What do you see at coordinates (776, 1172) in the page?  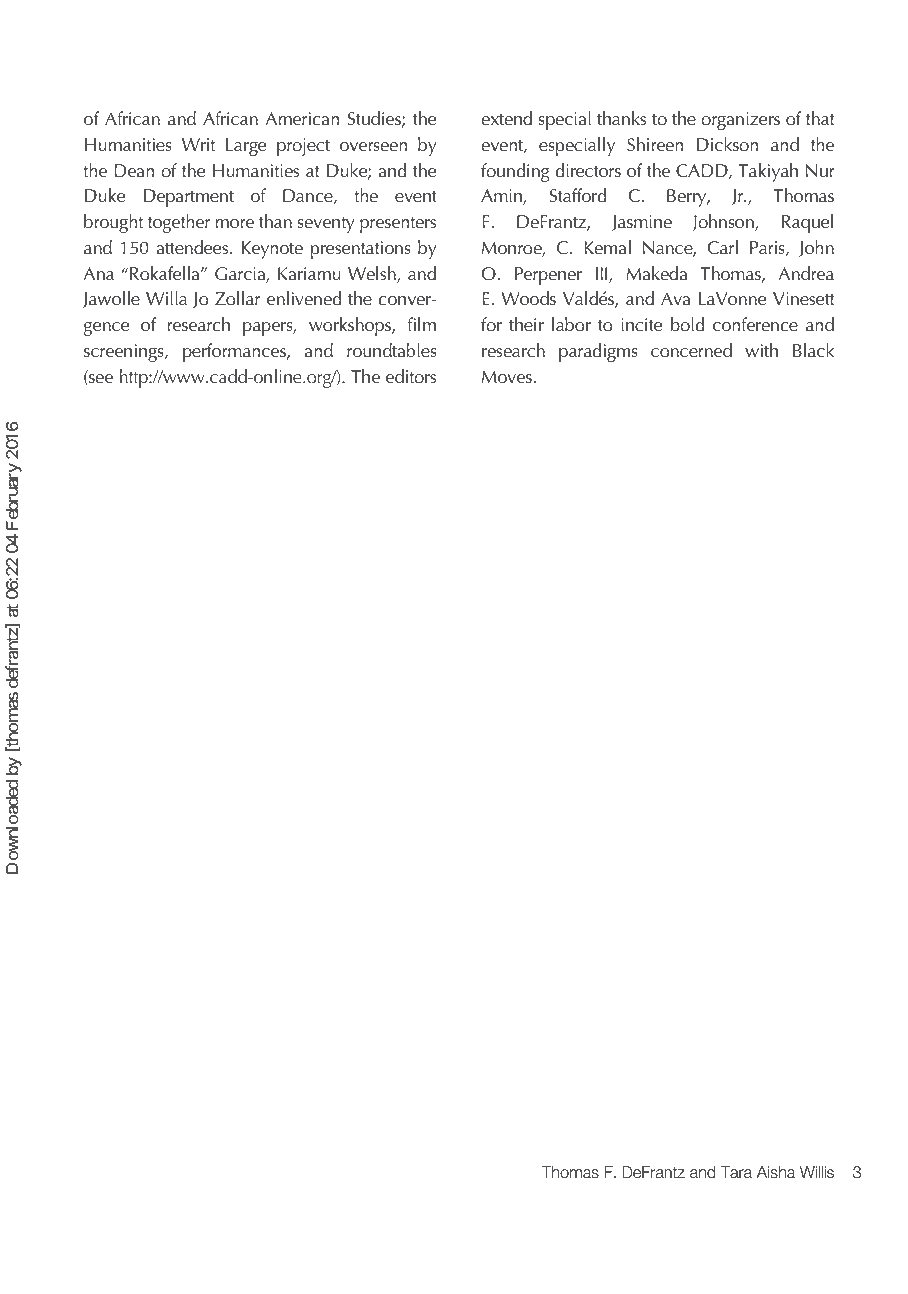 I see `Aisha` at bounding box center [776, 1172].
